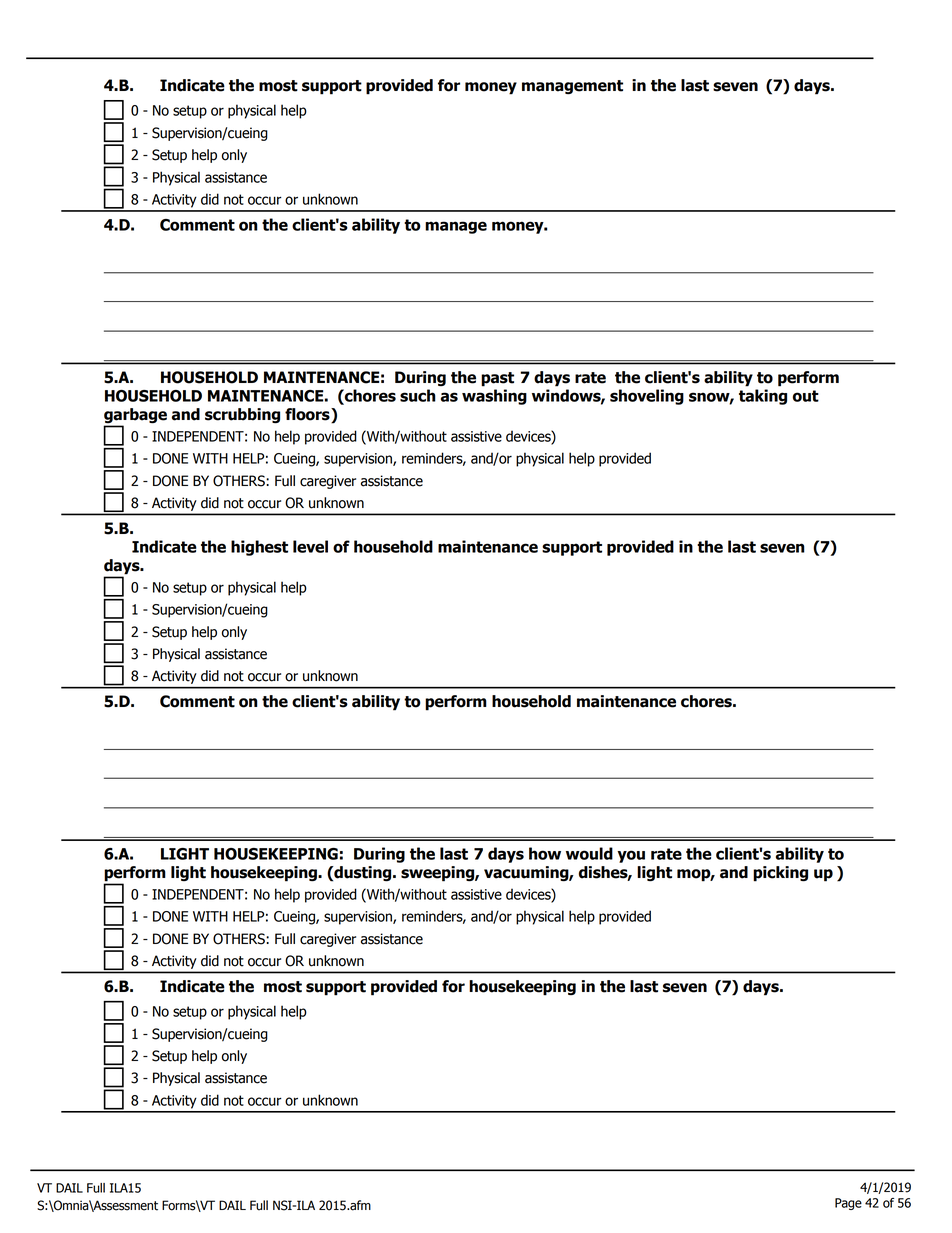 The width and height of the page is (952, 1233). What do you see at coordinates (308, 415) in the page?
I see `floors` at bounding box center [308, 415].
